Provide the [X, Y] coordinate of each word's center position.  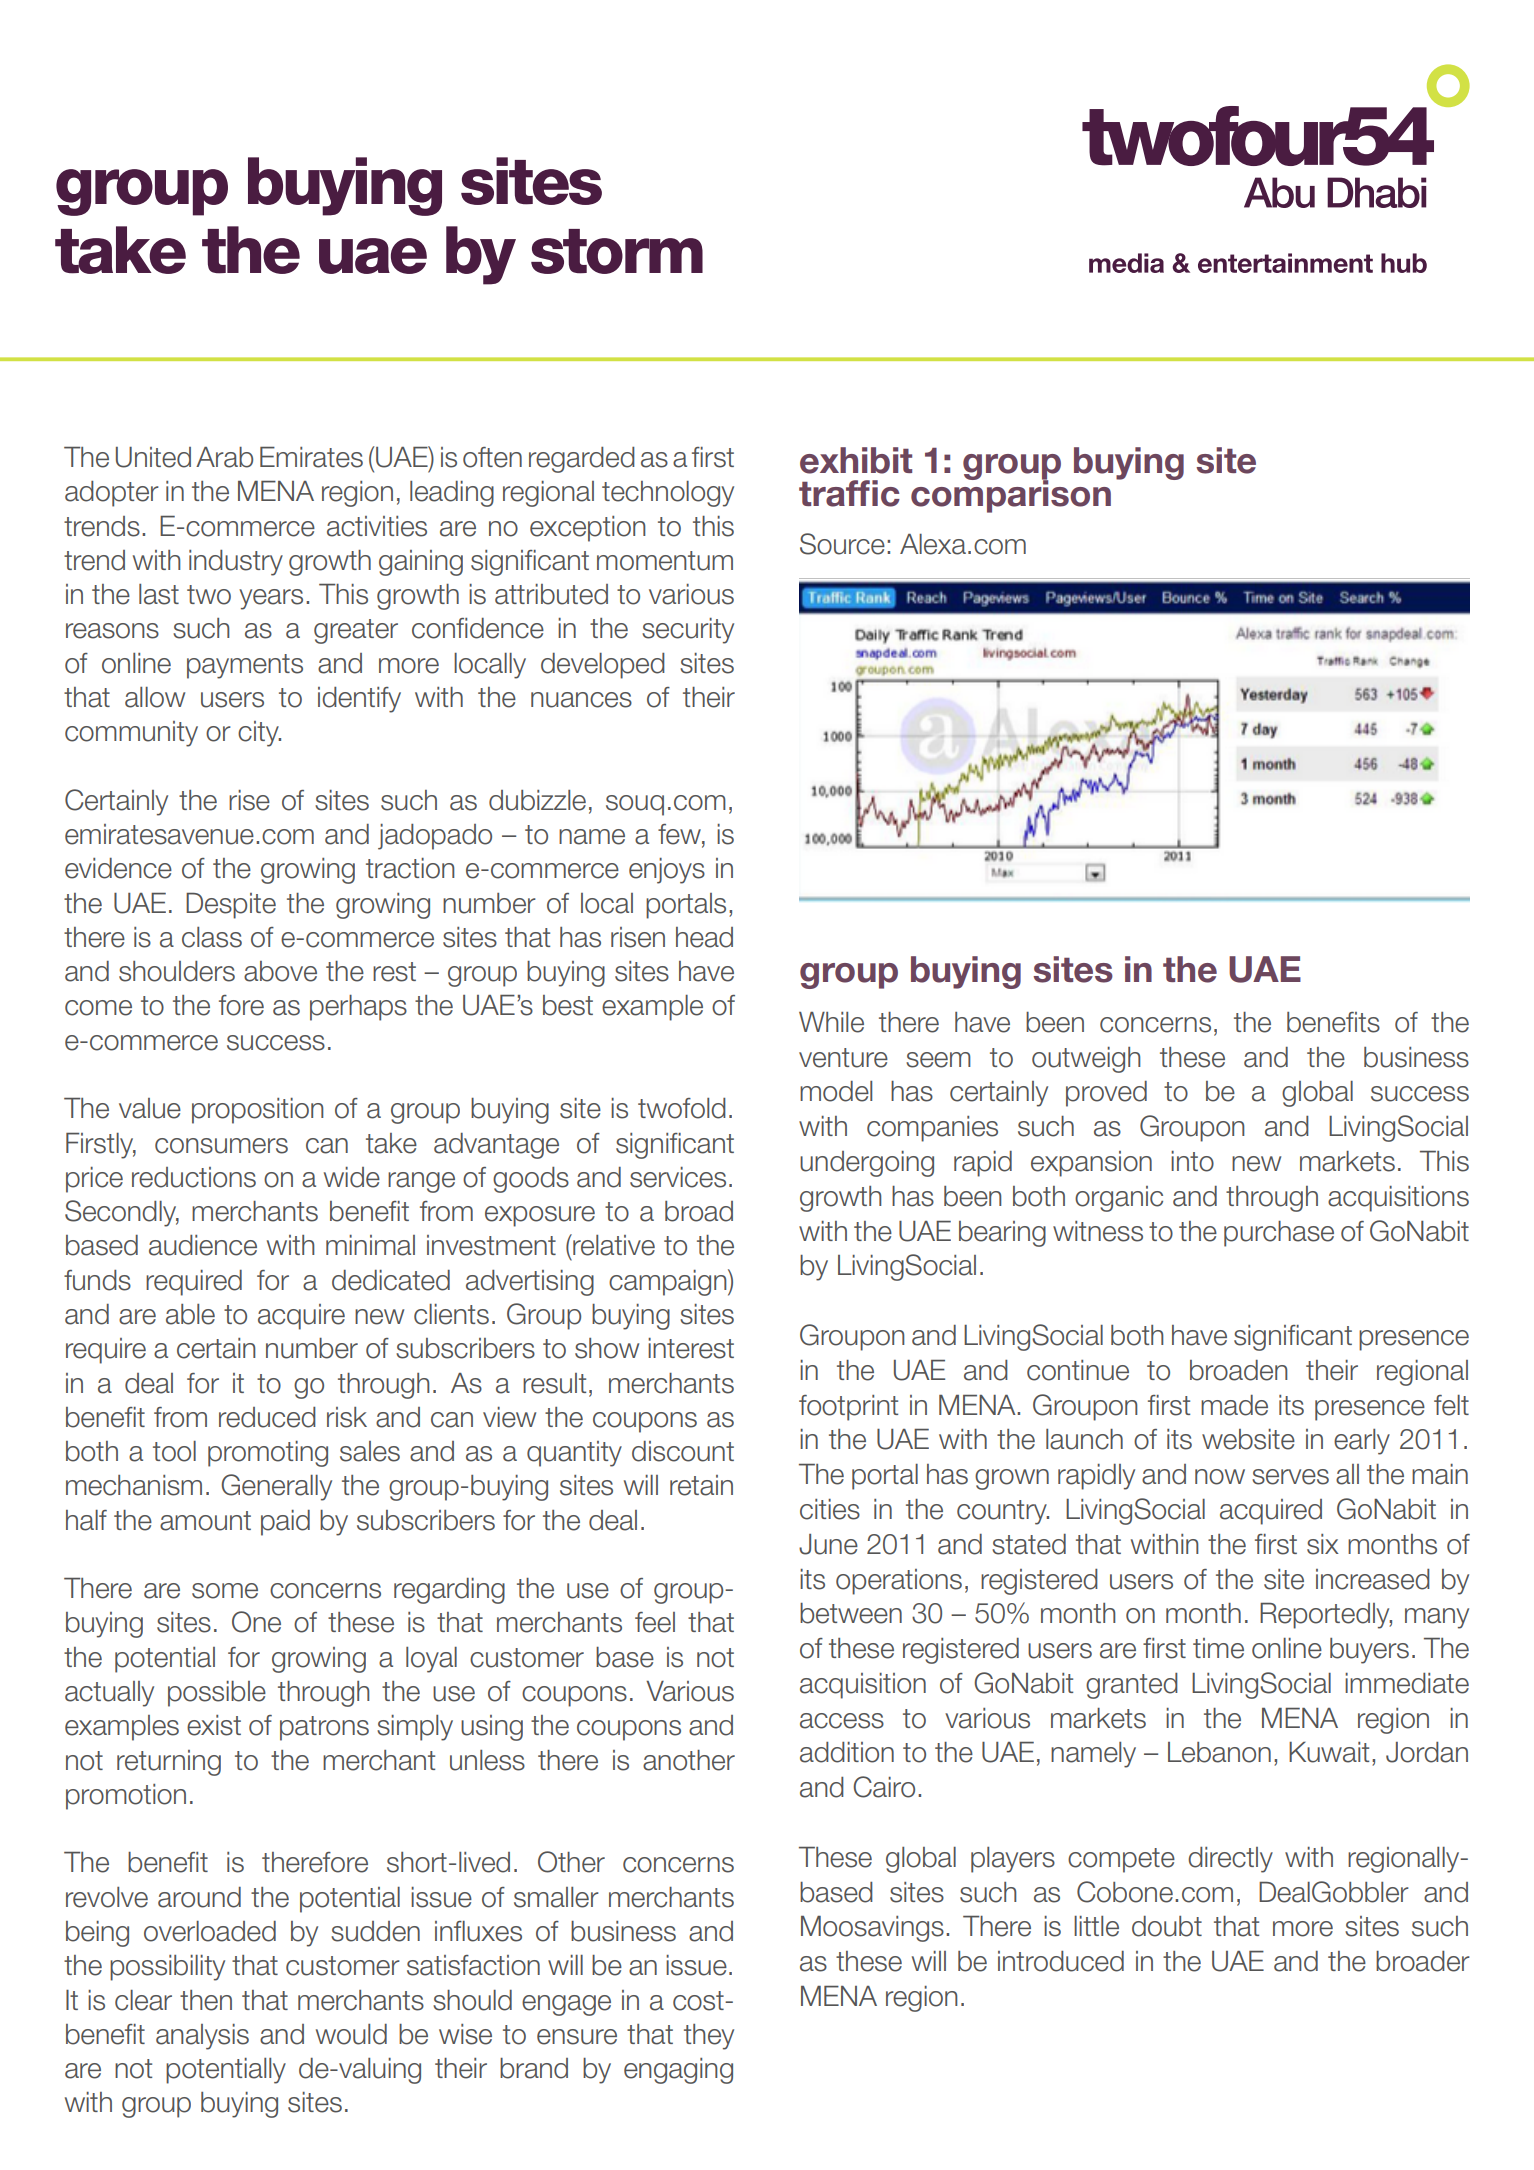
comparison [1011, 495]
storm [617, 251]
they [709, 2037]
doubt [1167, 1926]
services [678, 1177]
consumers [221, 1146]
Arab [224, 457]
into [1192, 1161]
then [206, 2000]
